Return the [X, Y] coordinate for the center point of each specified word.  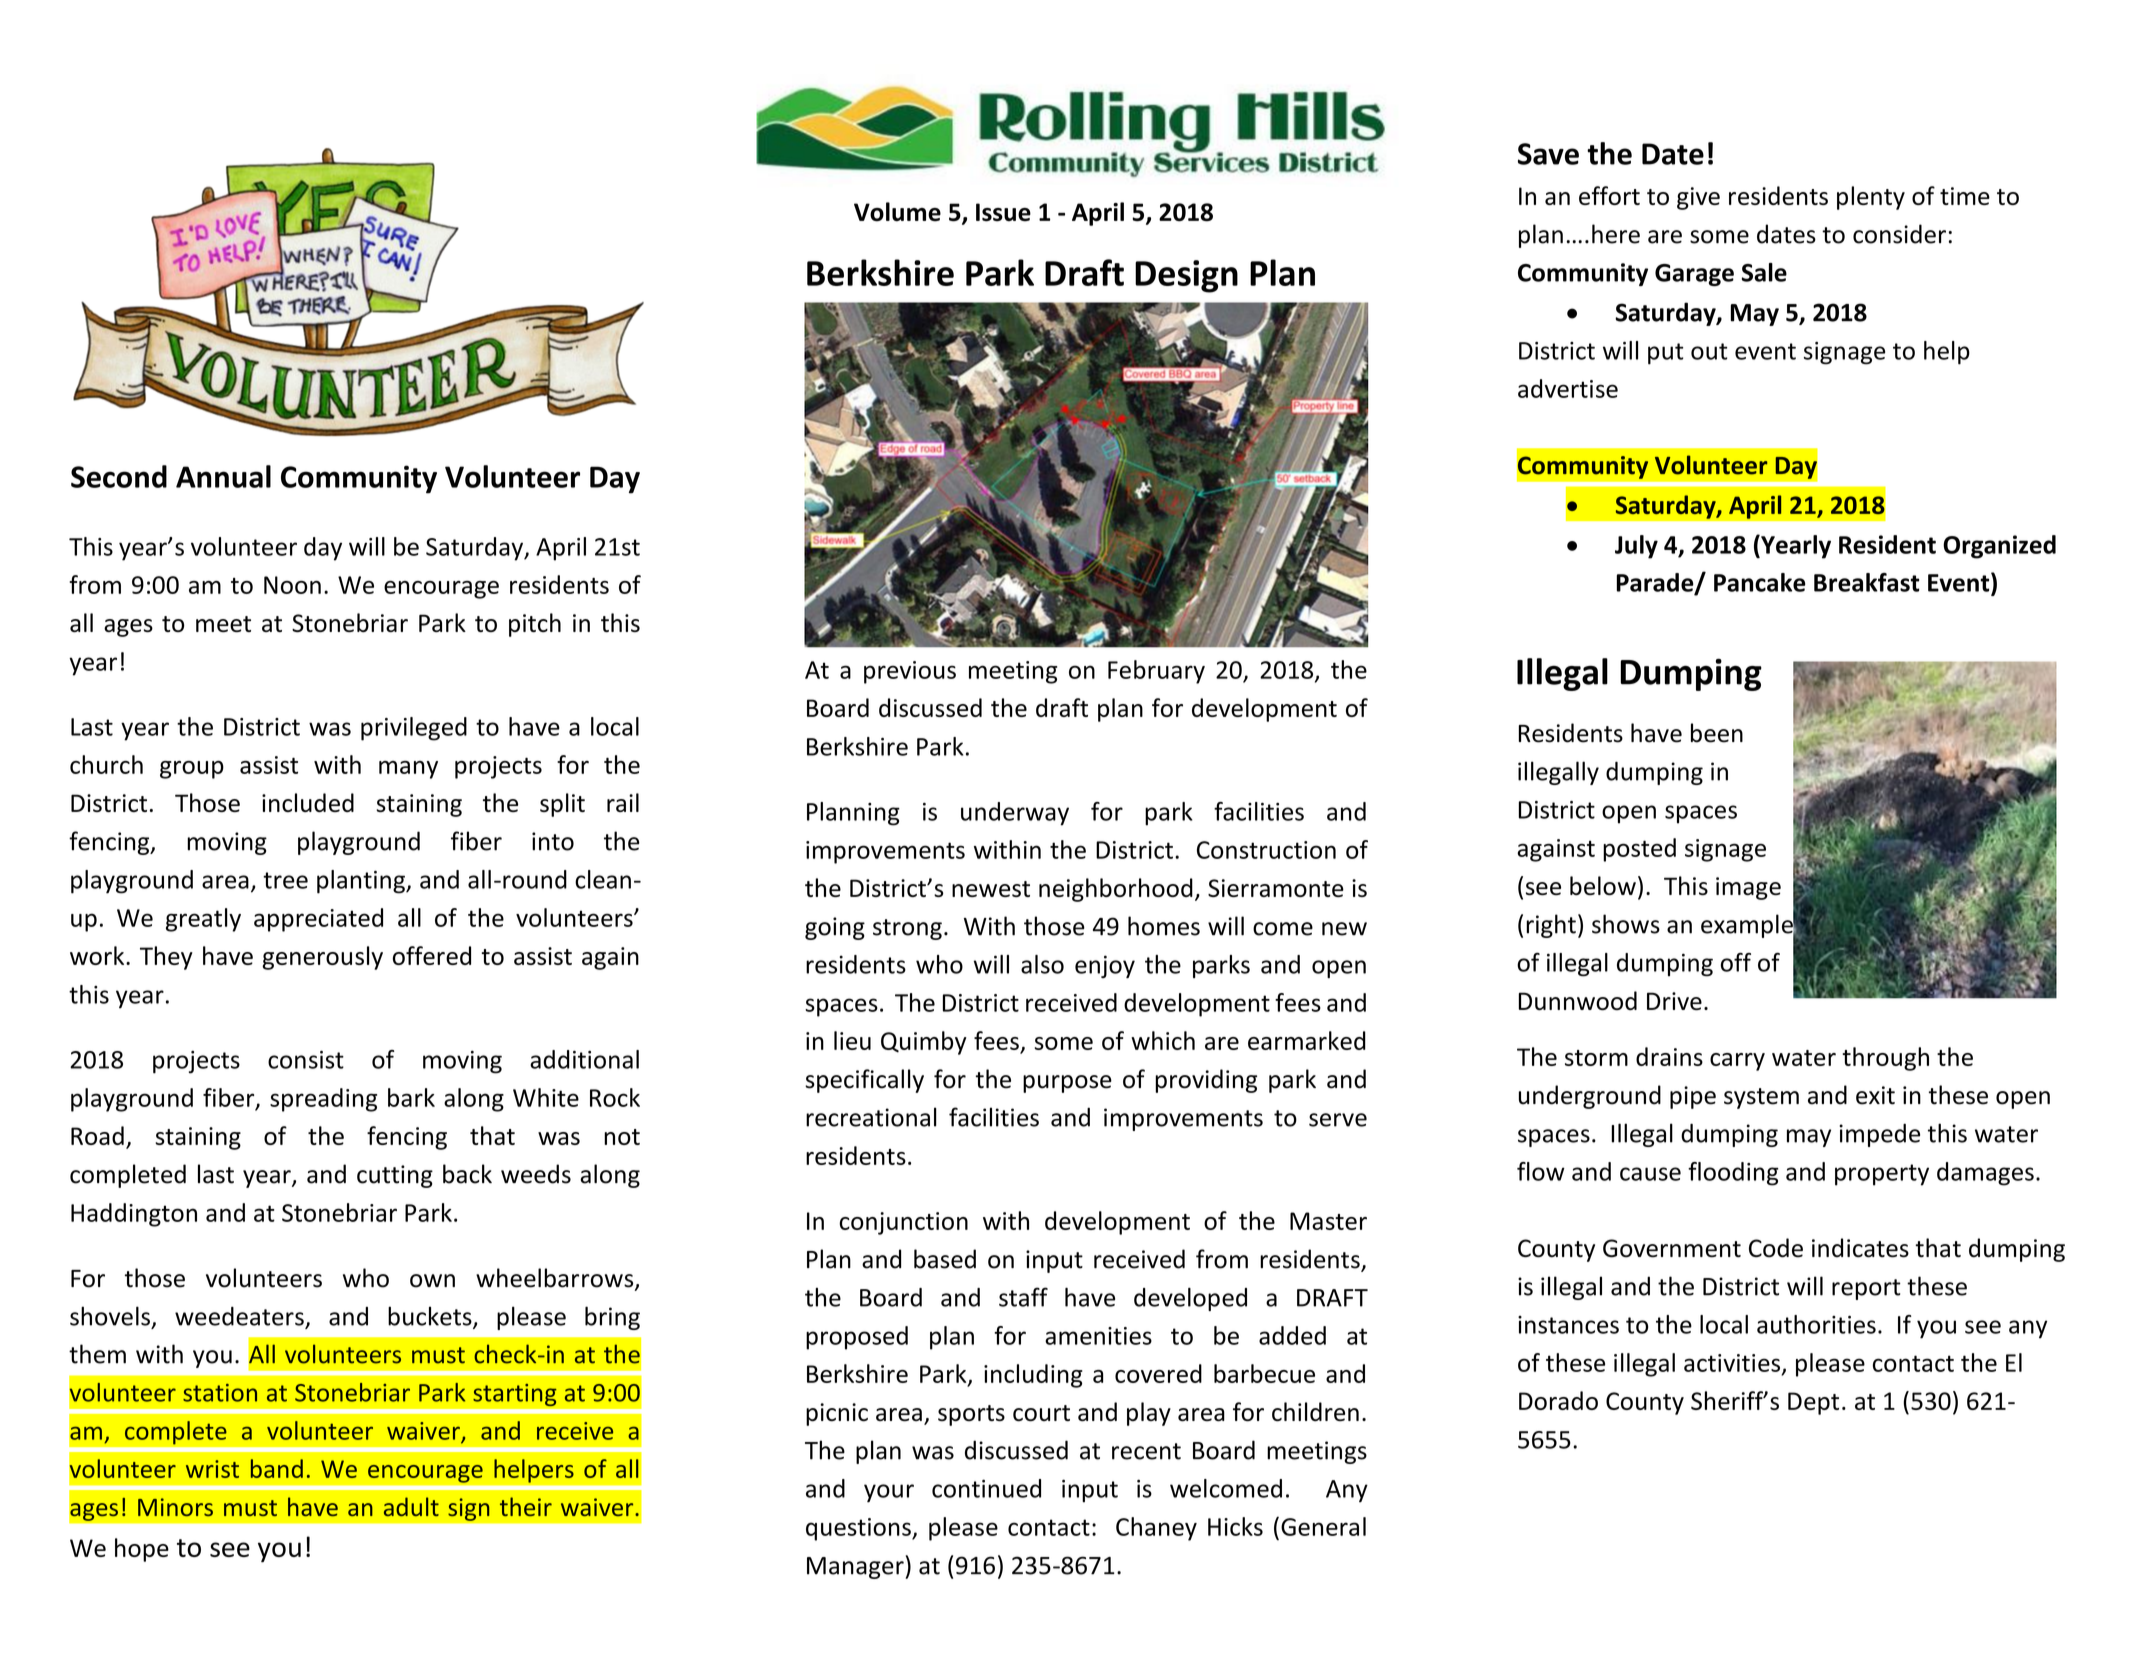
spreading [323, 1100]
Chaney [1156, 1529]
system [1761, 1098]
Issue [1003, 212]
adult [411, 1506]
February [1156, 672]
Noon [292, 585]
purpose [1067, 1084]
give [1698, 198]
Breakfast [1867, 582]
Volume [897, 212]
